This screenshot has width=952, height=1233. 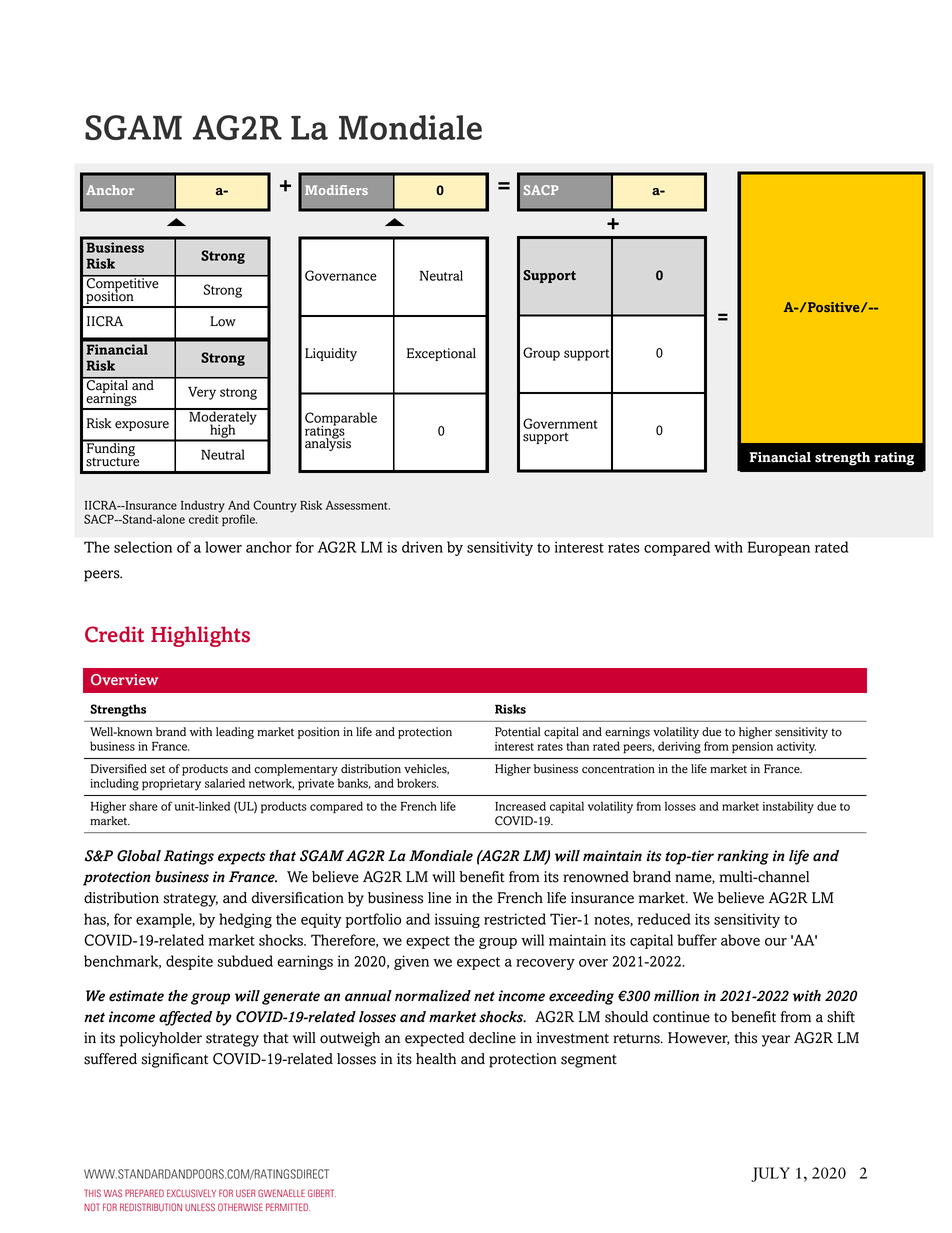 I want to click on driven, so click(x=422, y=547).
